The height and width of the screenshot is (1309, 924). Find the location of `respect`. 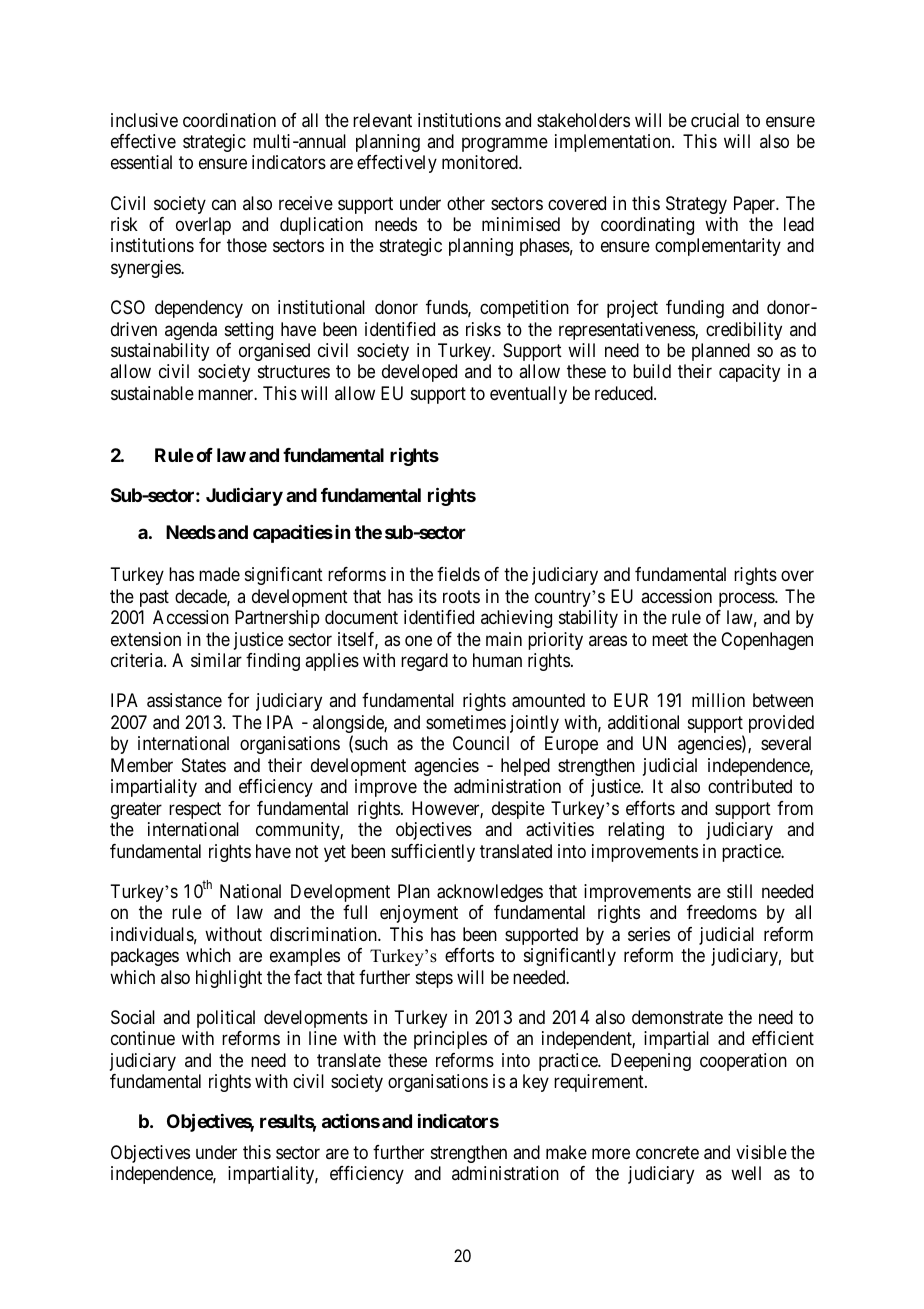

respect is located at coordinates (195, 810).
